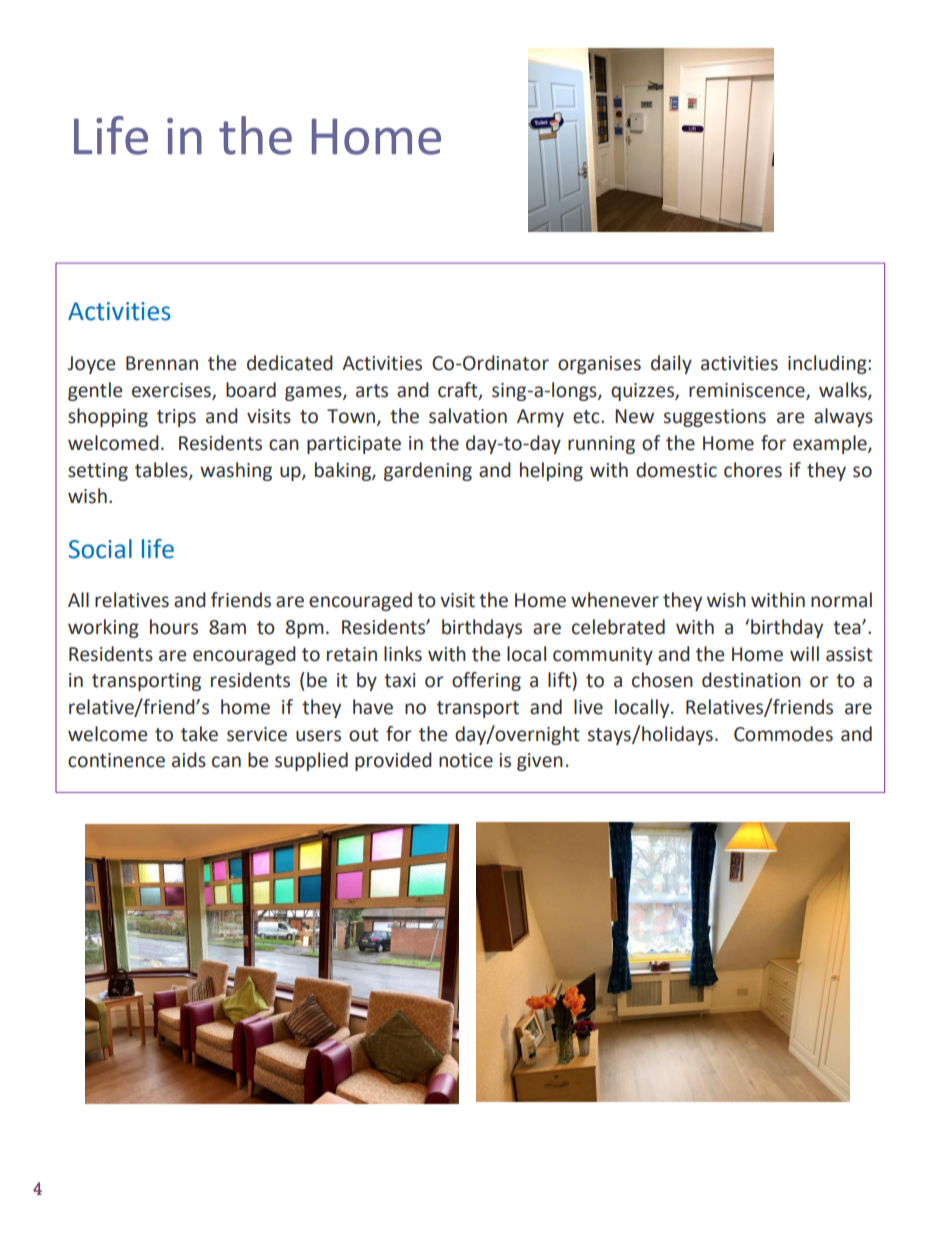 This screenshot has height=1233, width=952. Describe the element at coordinates (174, 627) in the screenshot. I see `hours` at that location.
